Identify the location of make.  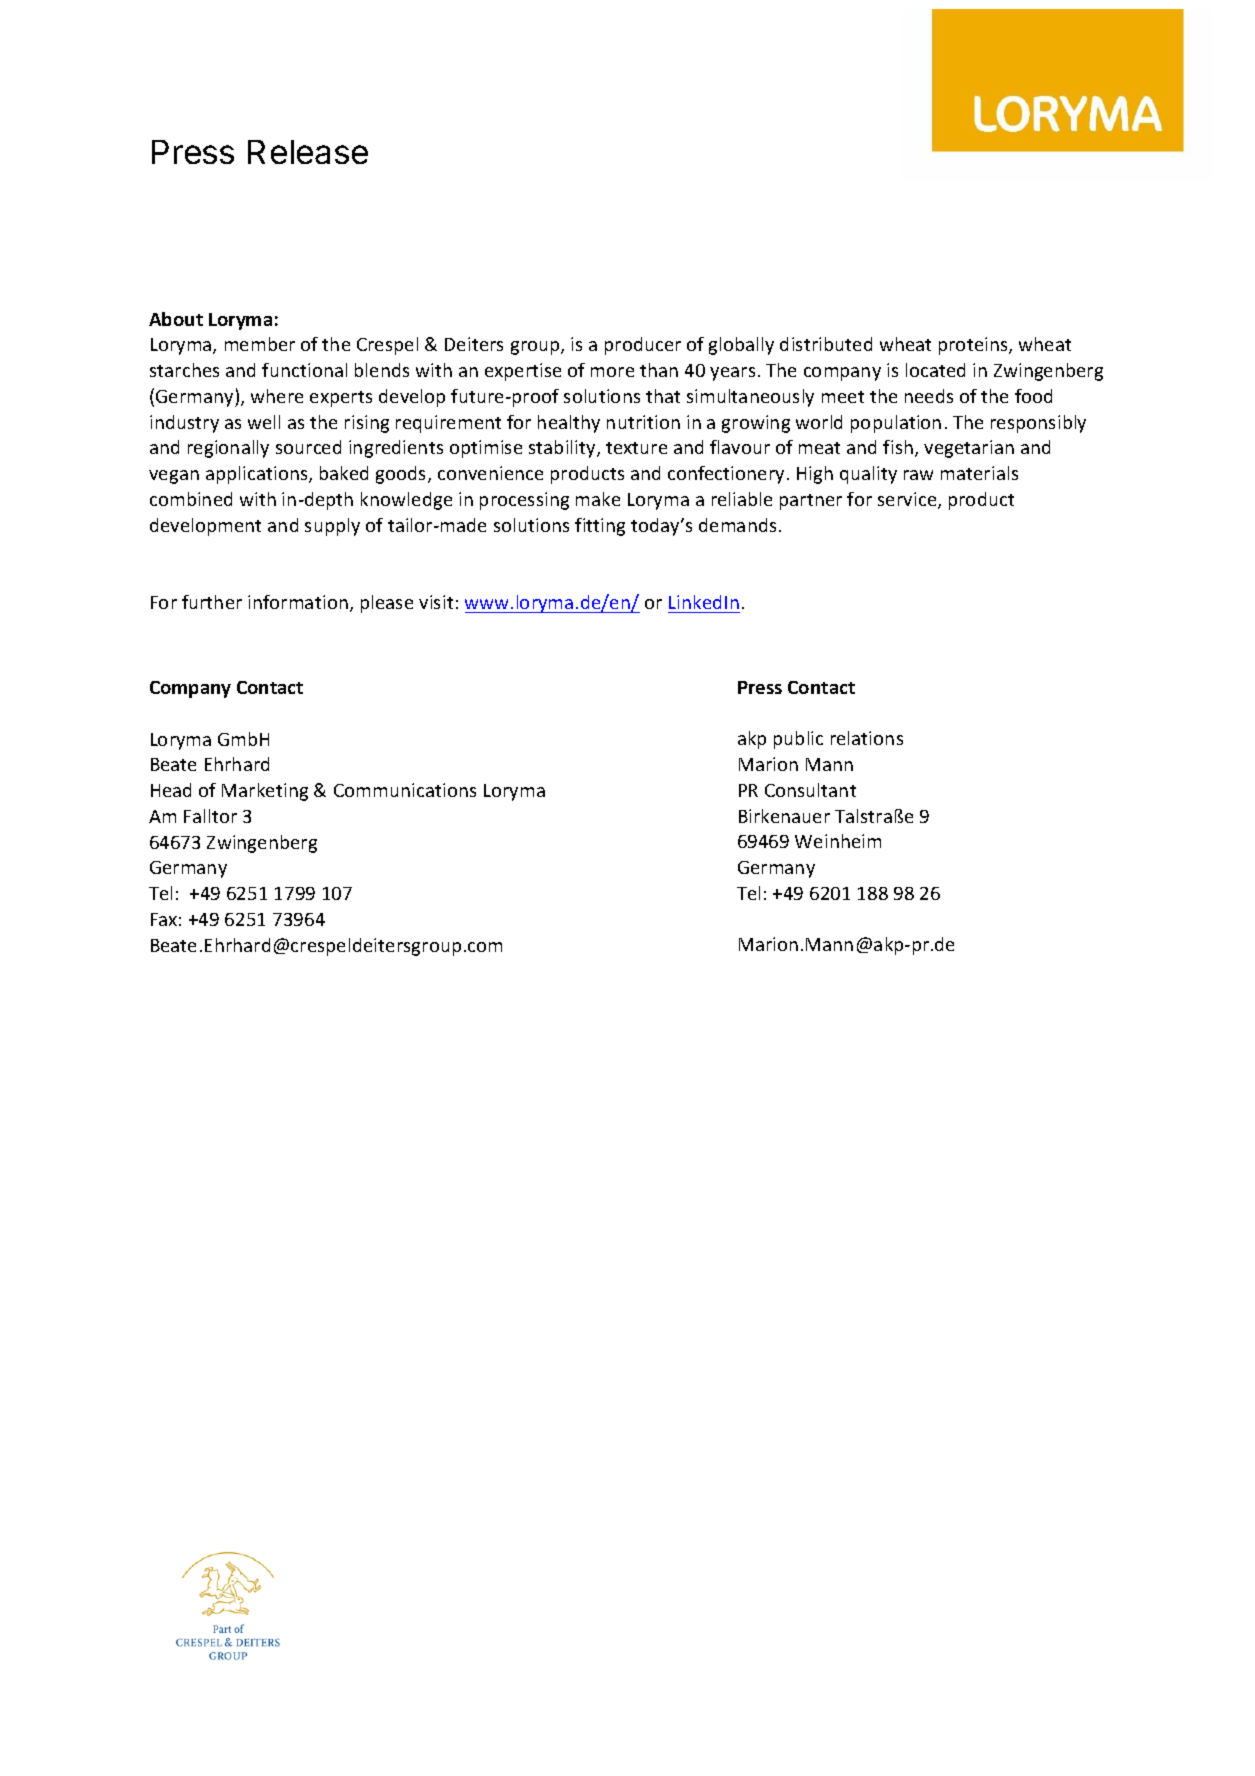
(598, 499).
